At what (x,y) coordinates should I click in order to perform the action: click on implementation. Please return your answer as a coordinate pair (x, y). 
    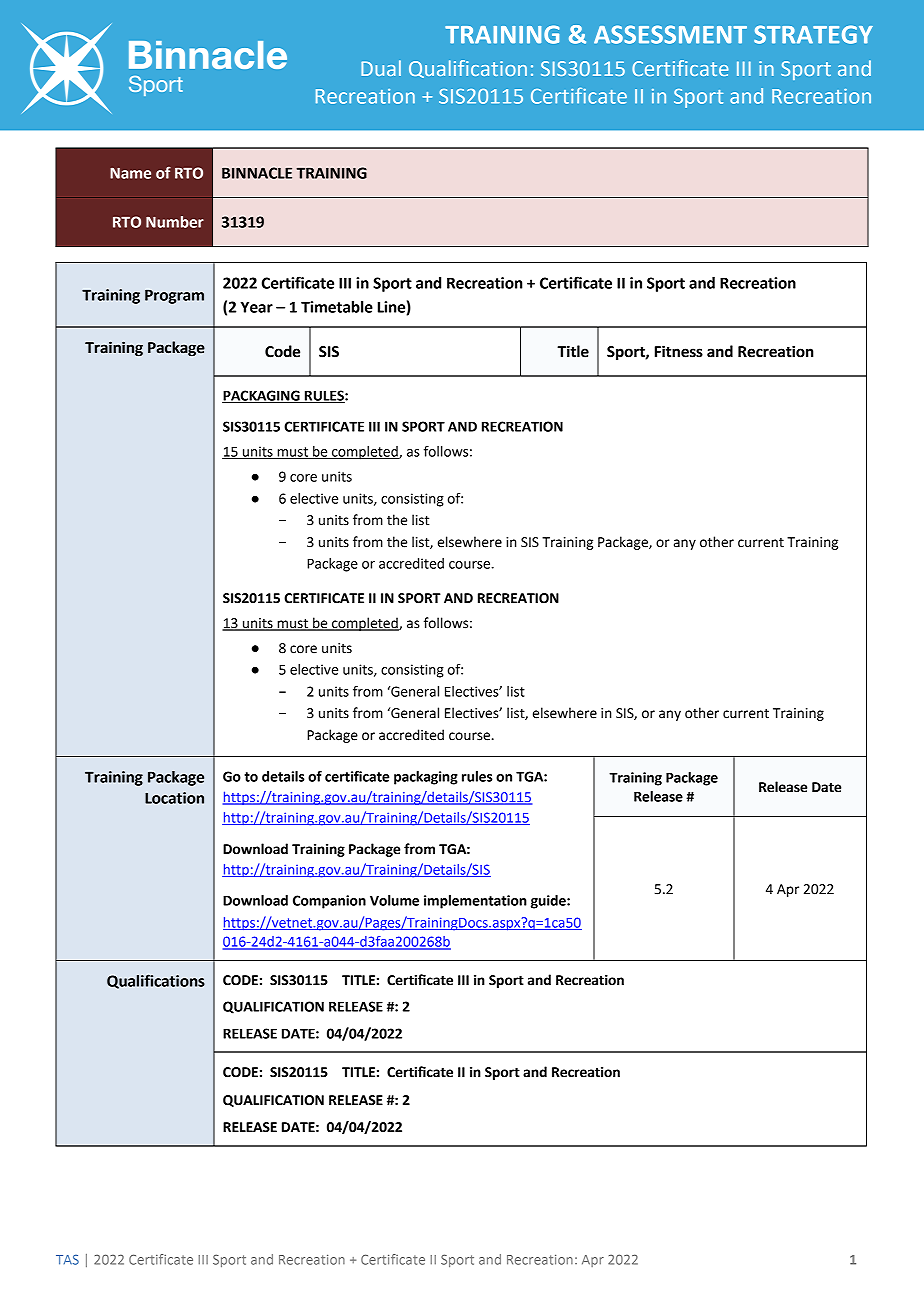
    Looking at the image, I should click on (475, 902).
